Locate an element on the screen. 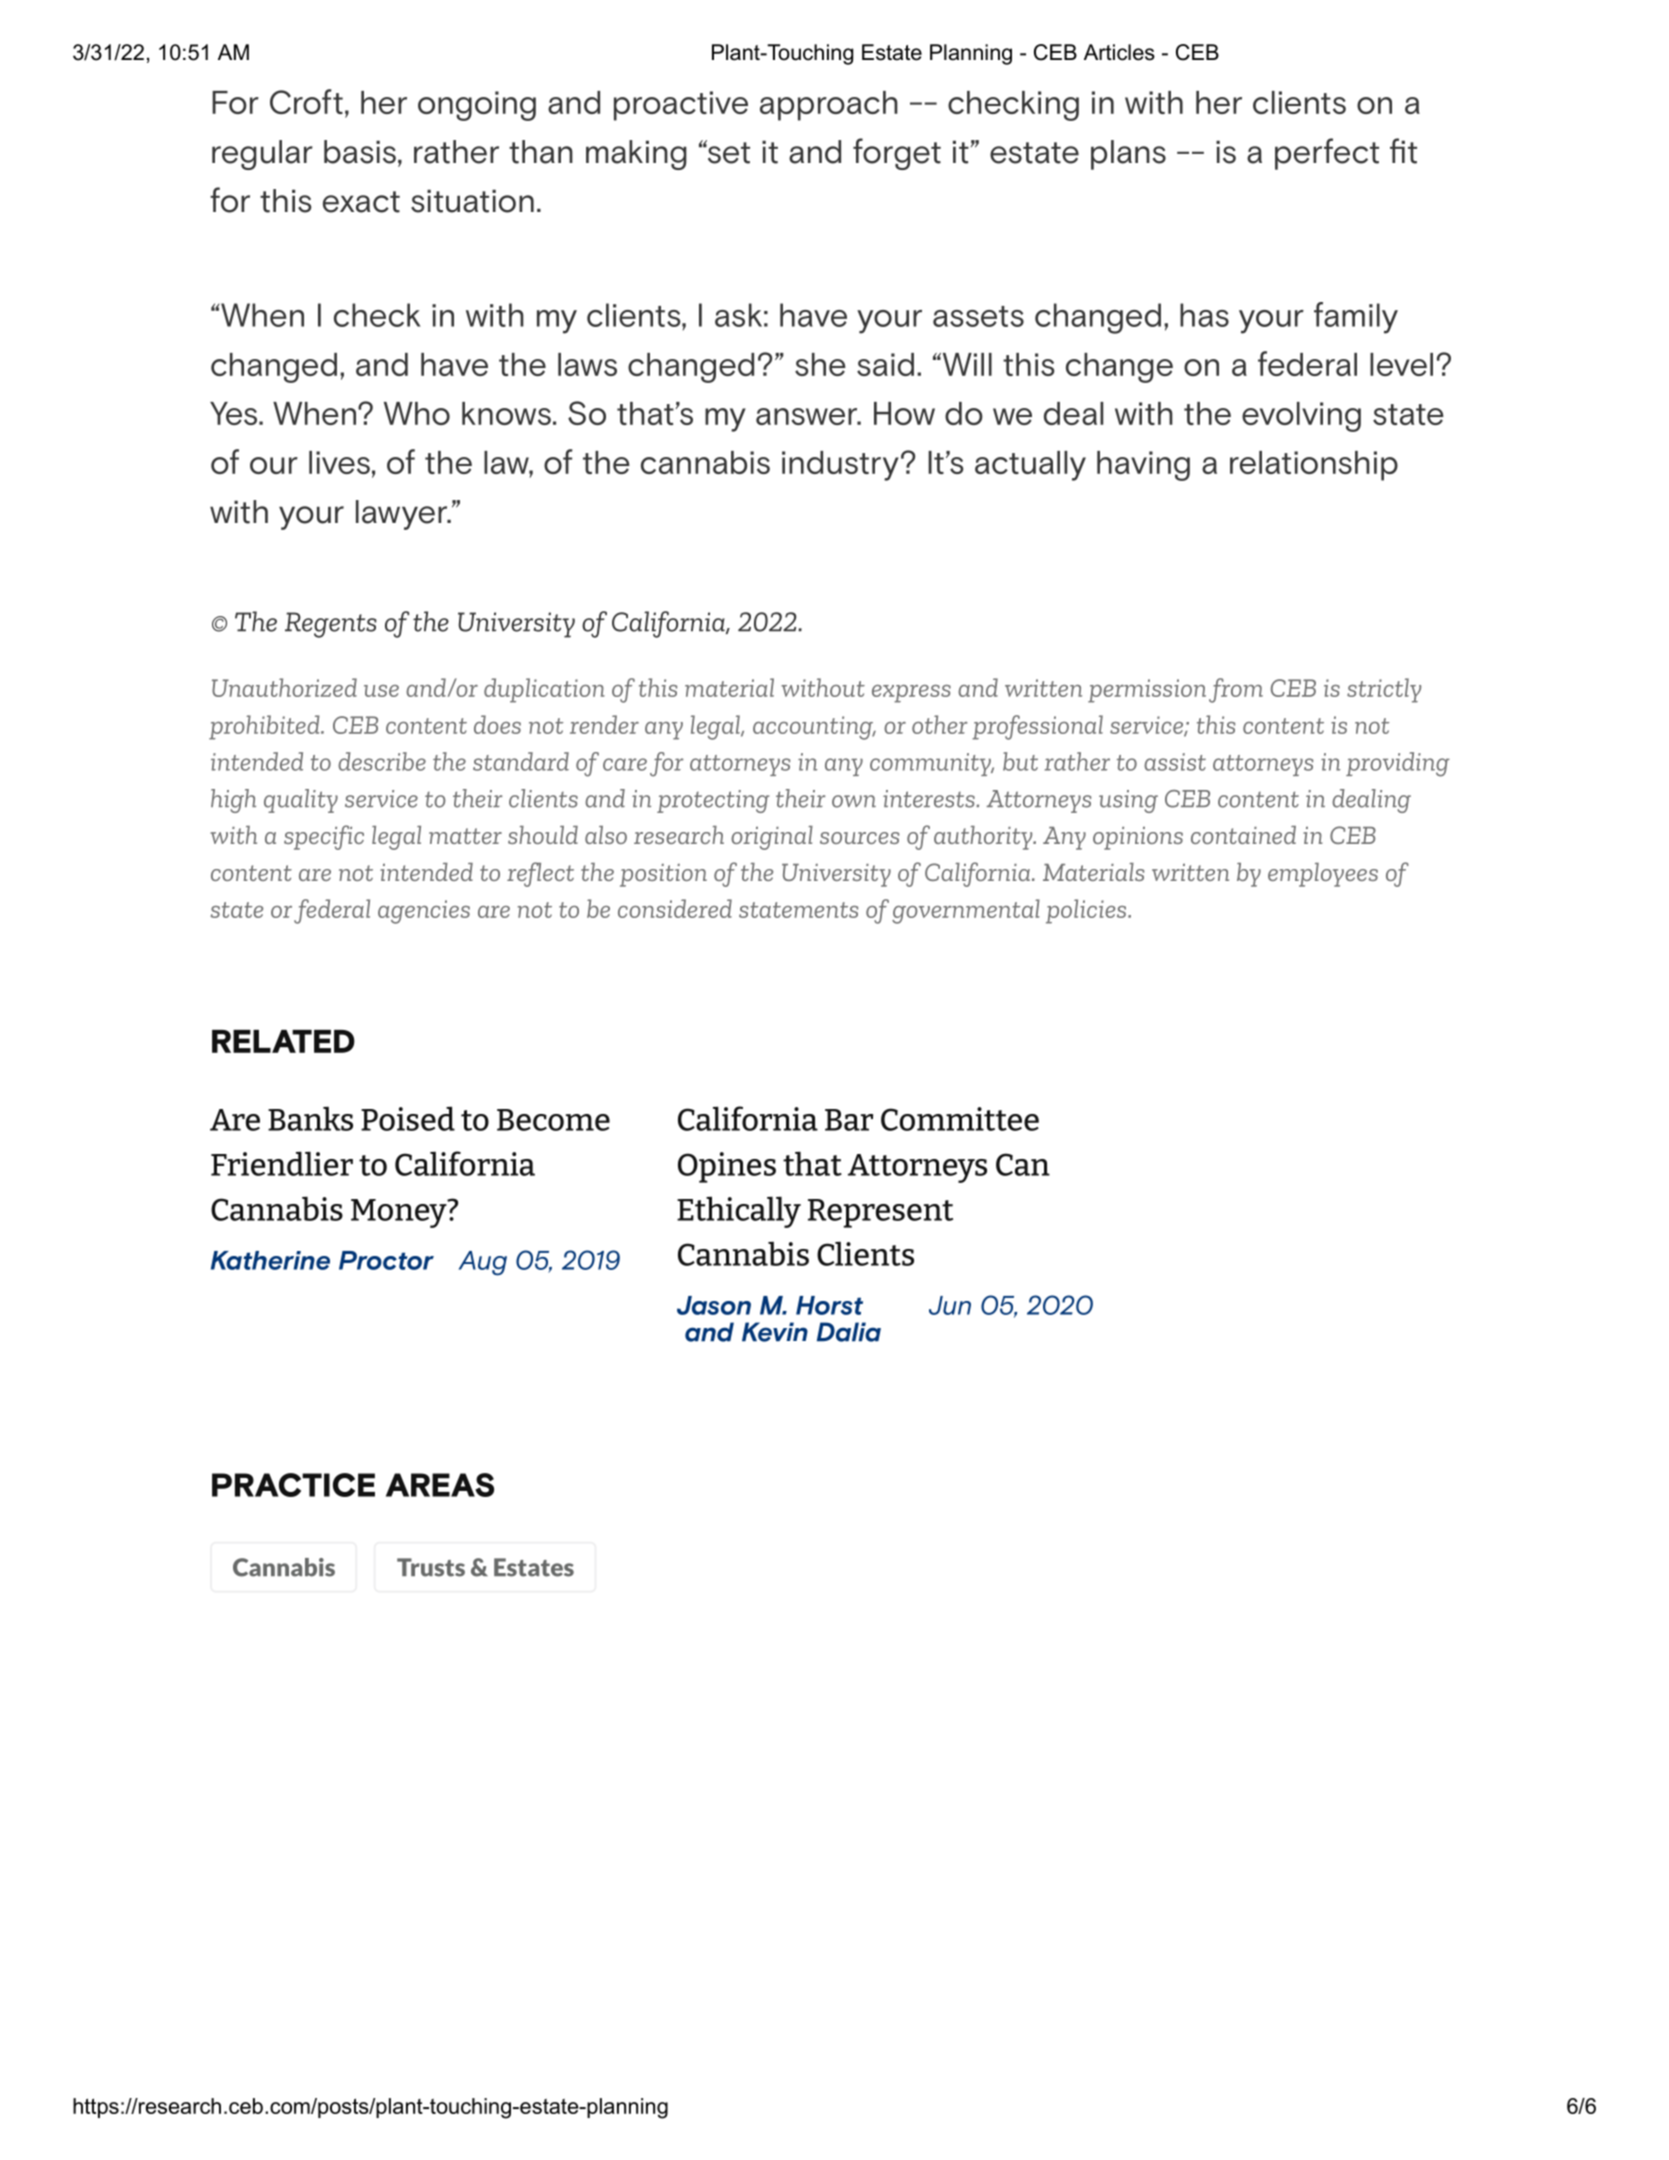  perfect is located at coordinates (1327, 154).
